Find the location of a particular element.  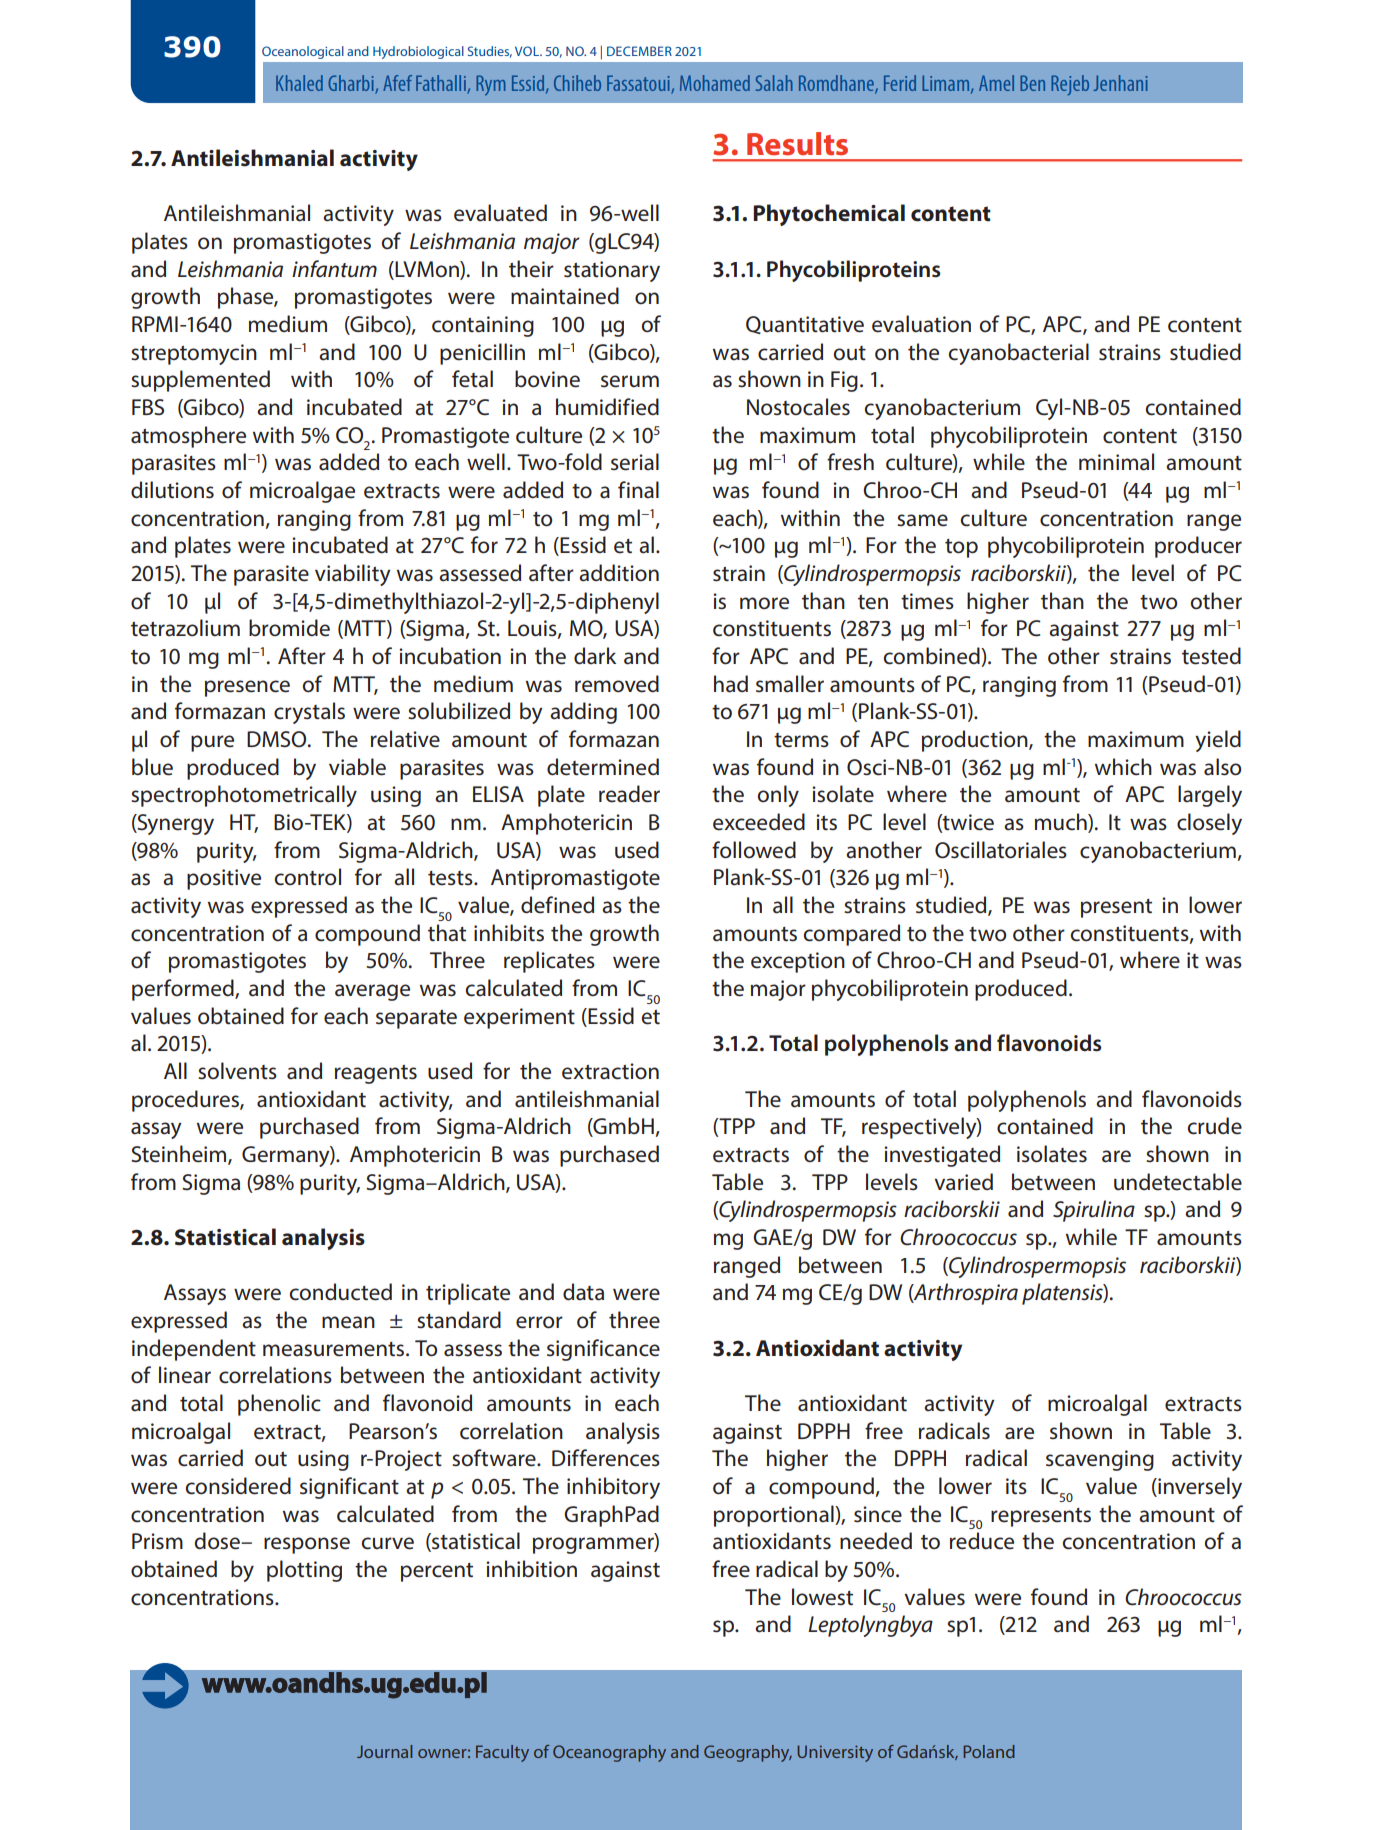

Ben is located at coordinates (1032, 83).
